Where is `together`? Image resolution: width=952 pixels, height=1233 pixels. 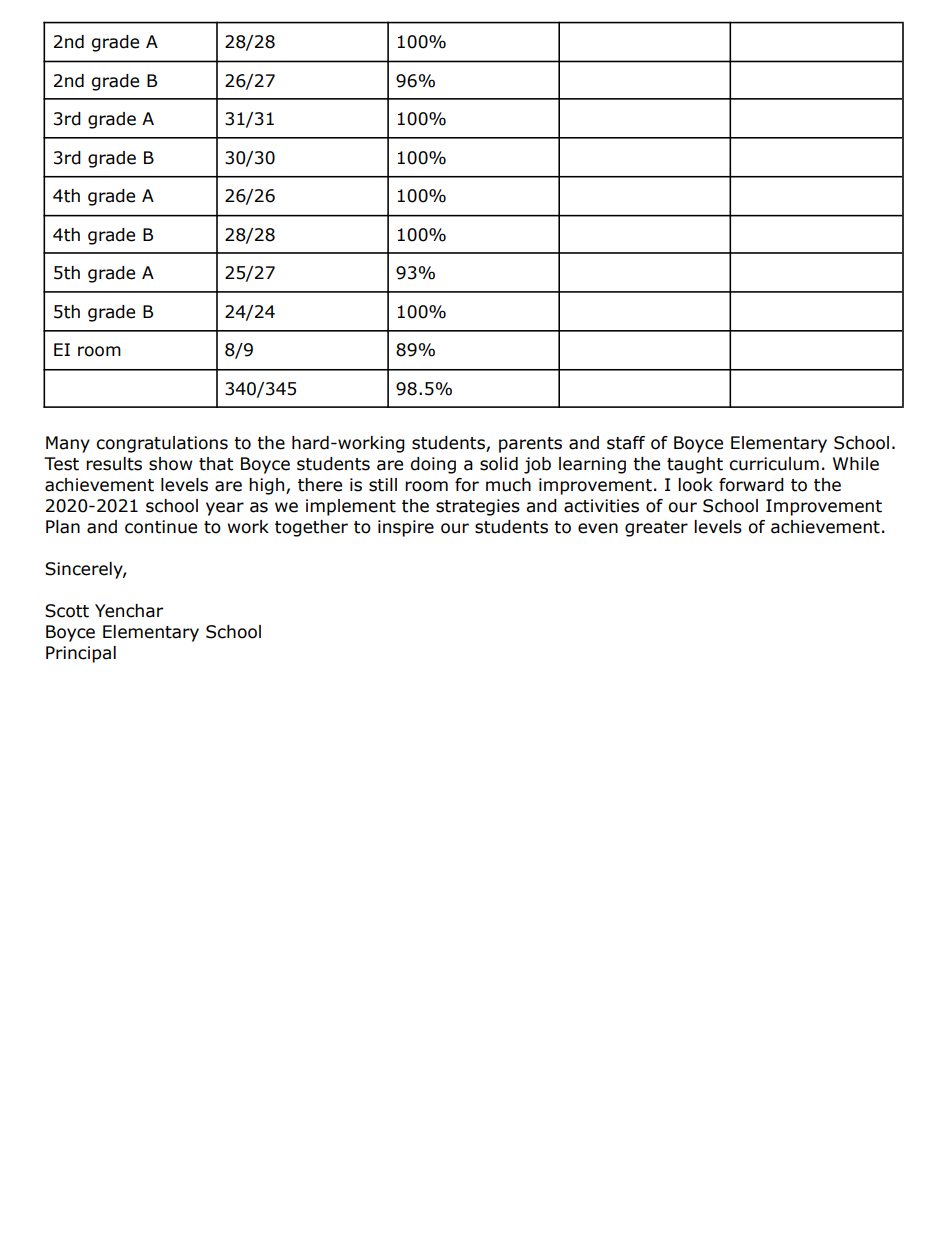
together is located at coordinates (311, 528).
